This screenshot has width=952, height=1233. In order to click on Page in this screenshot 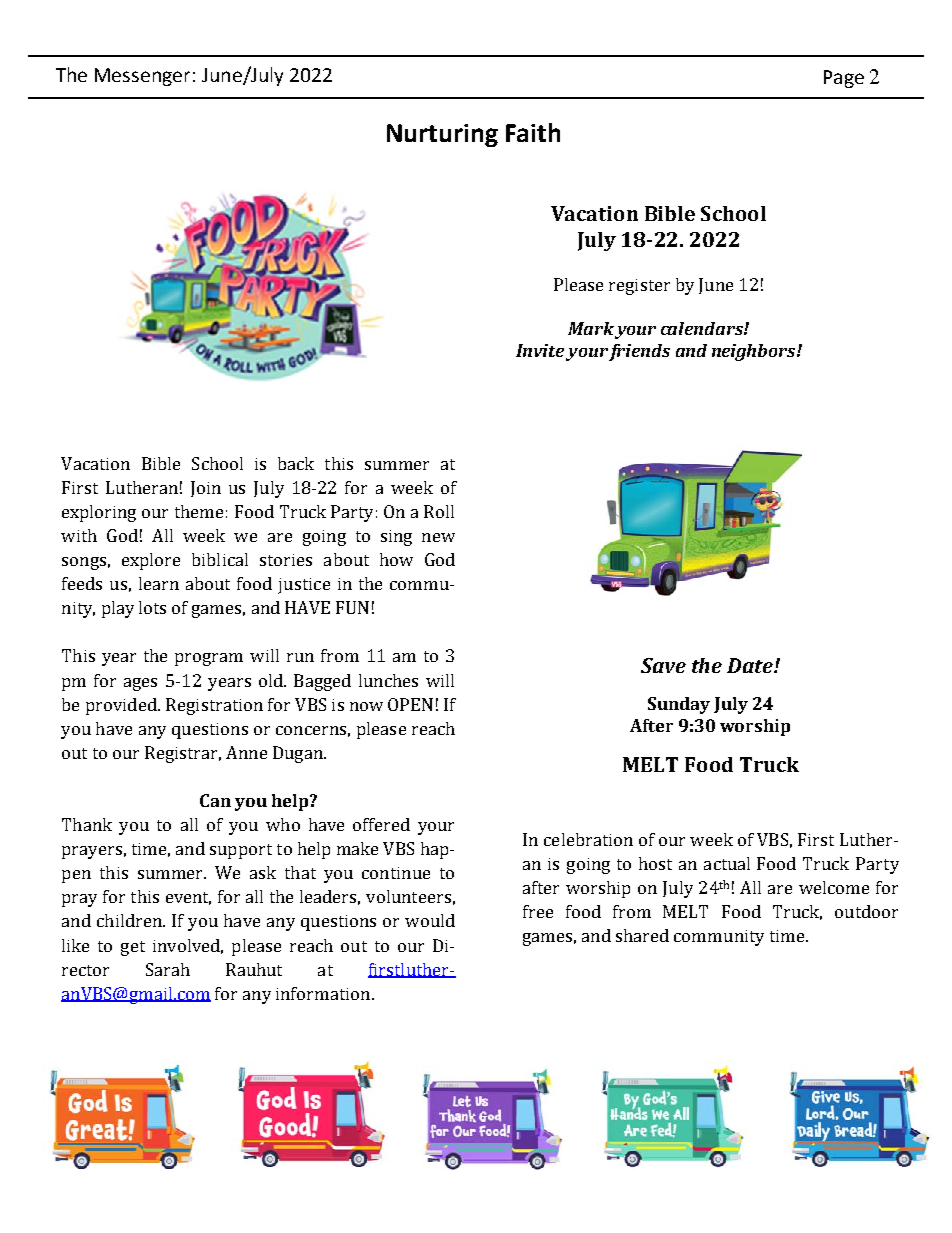, I will do `click(844, 79)`.
